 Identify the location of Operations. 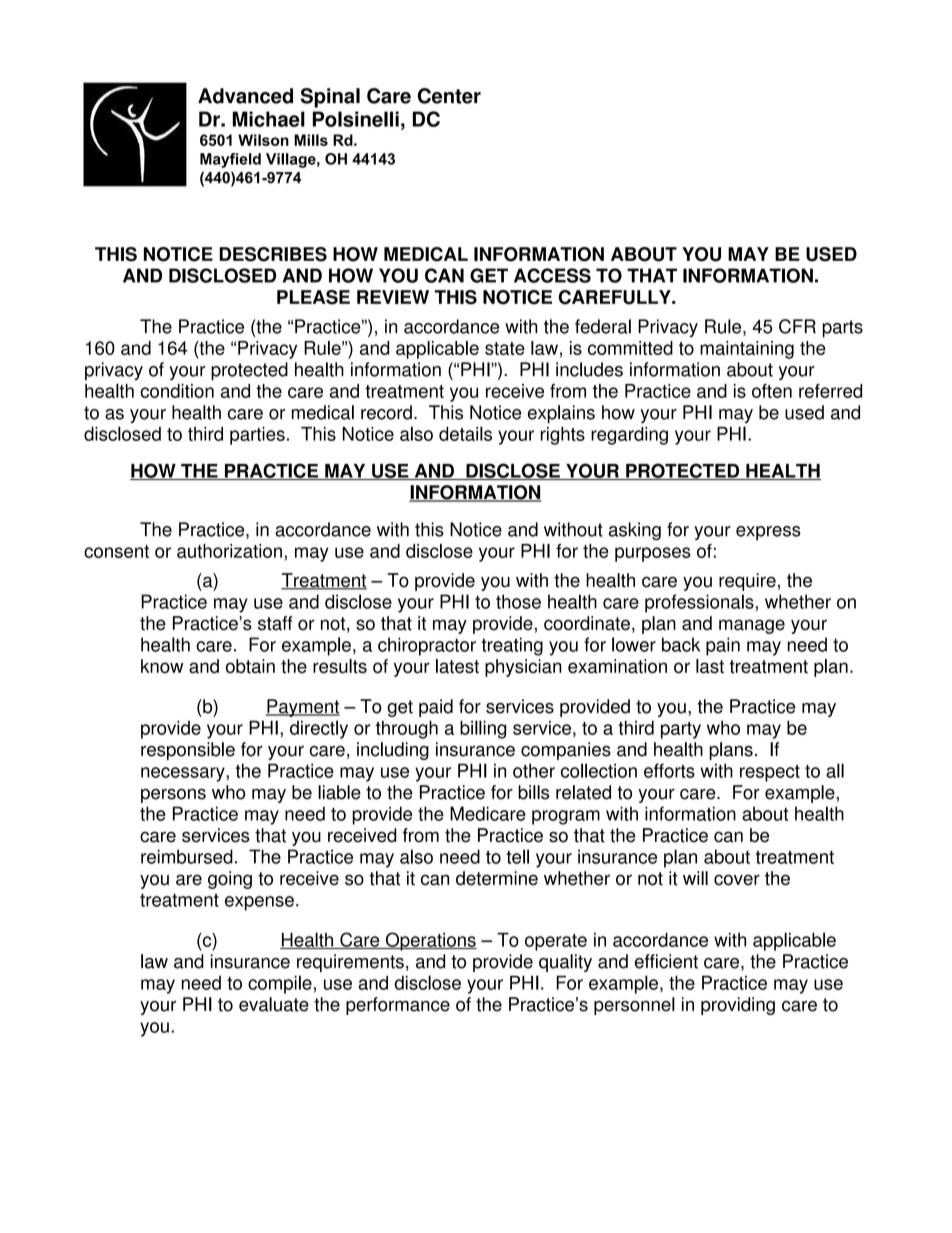
(430, 941).
